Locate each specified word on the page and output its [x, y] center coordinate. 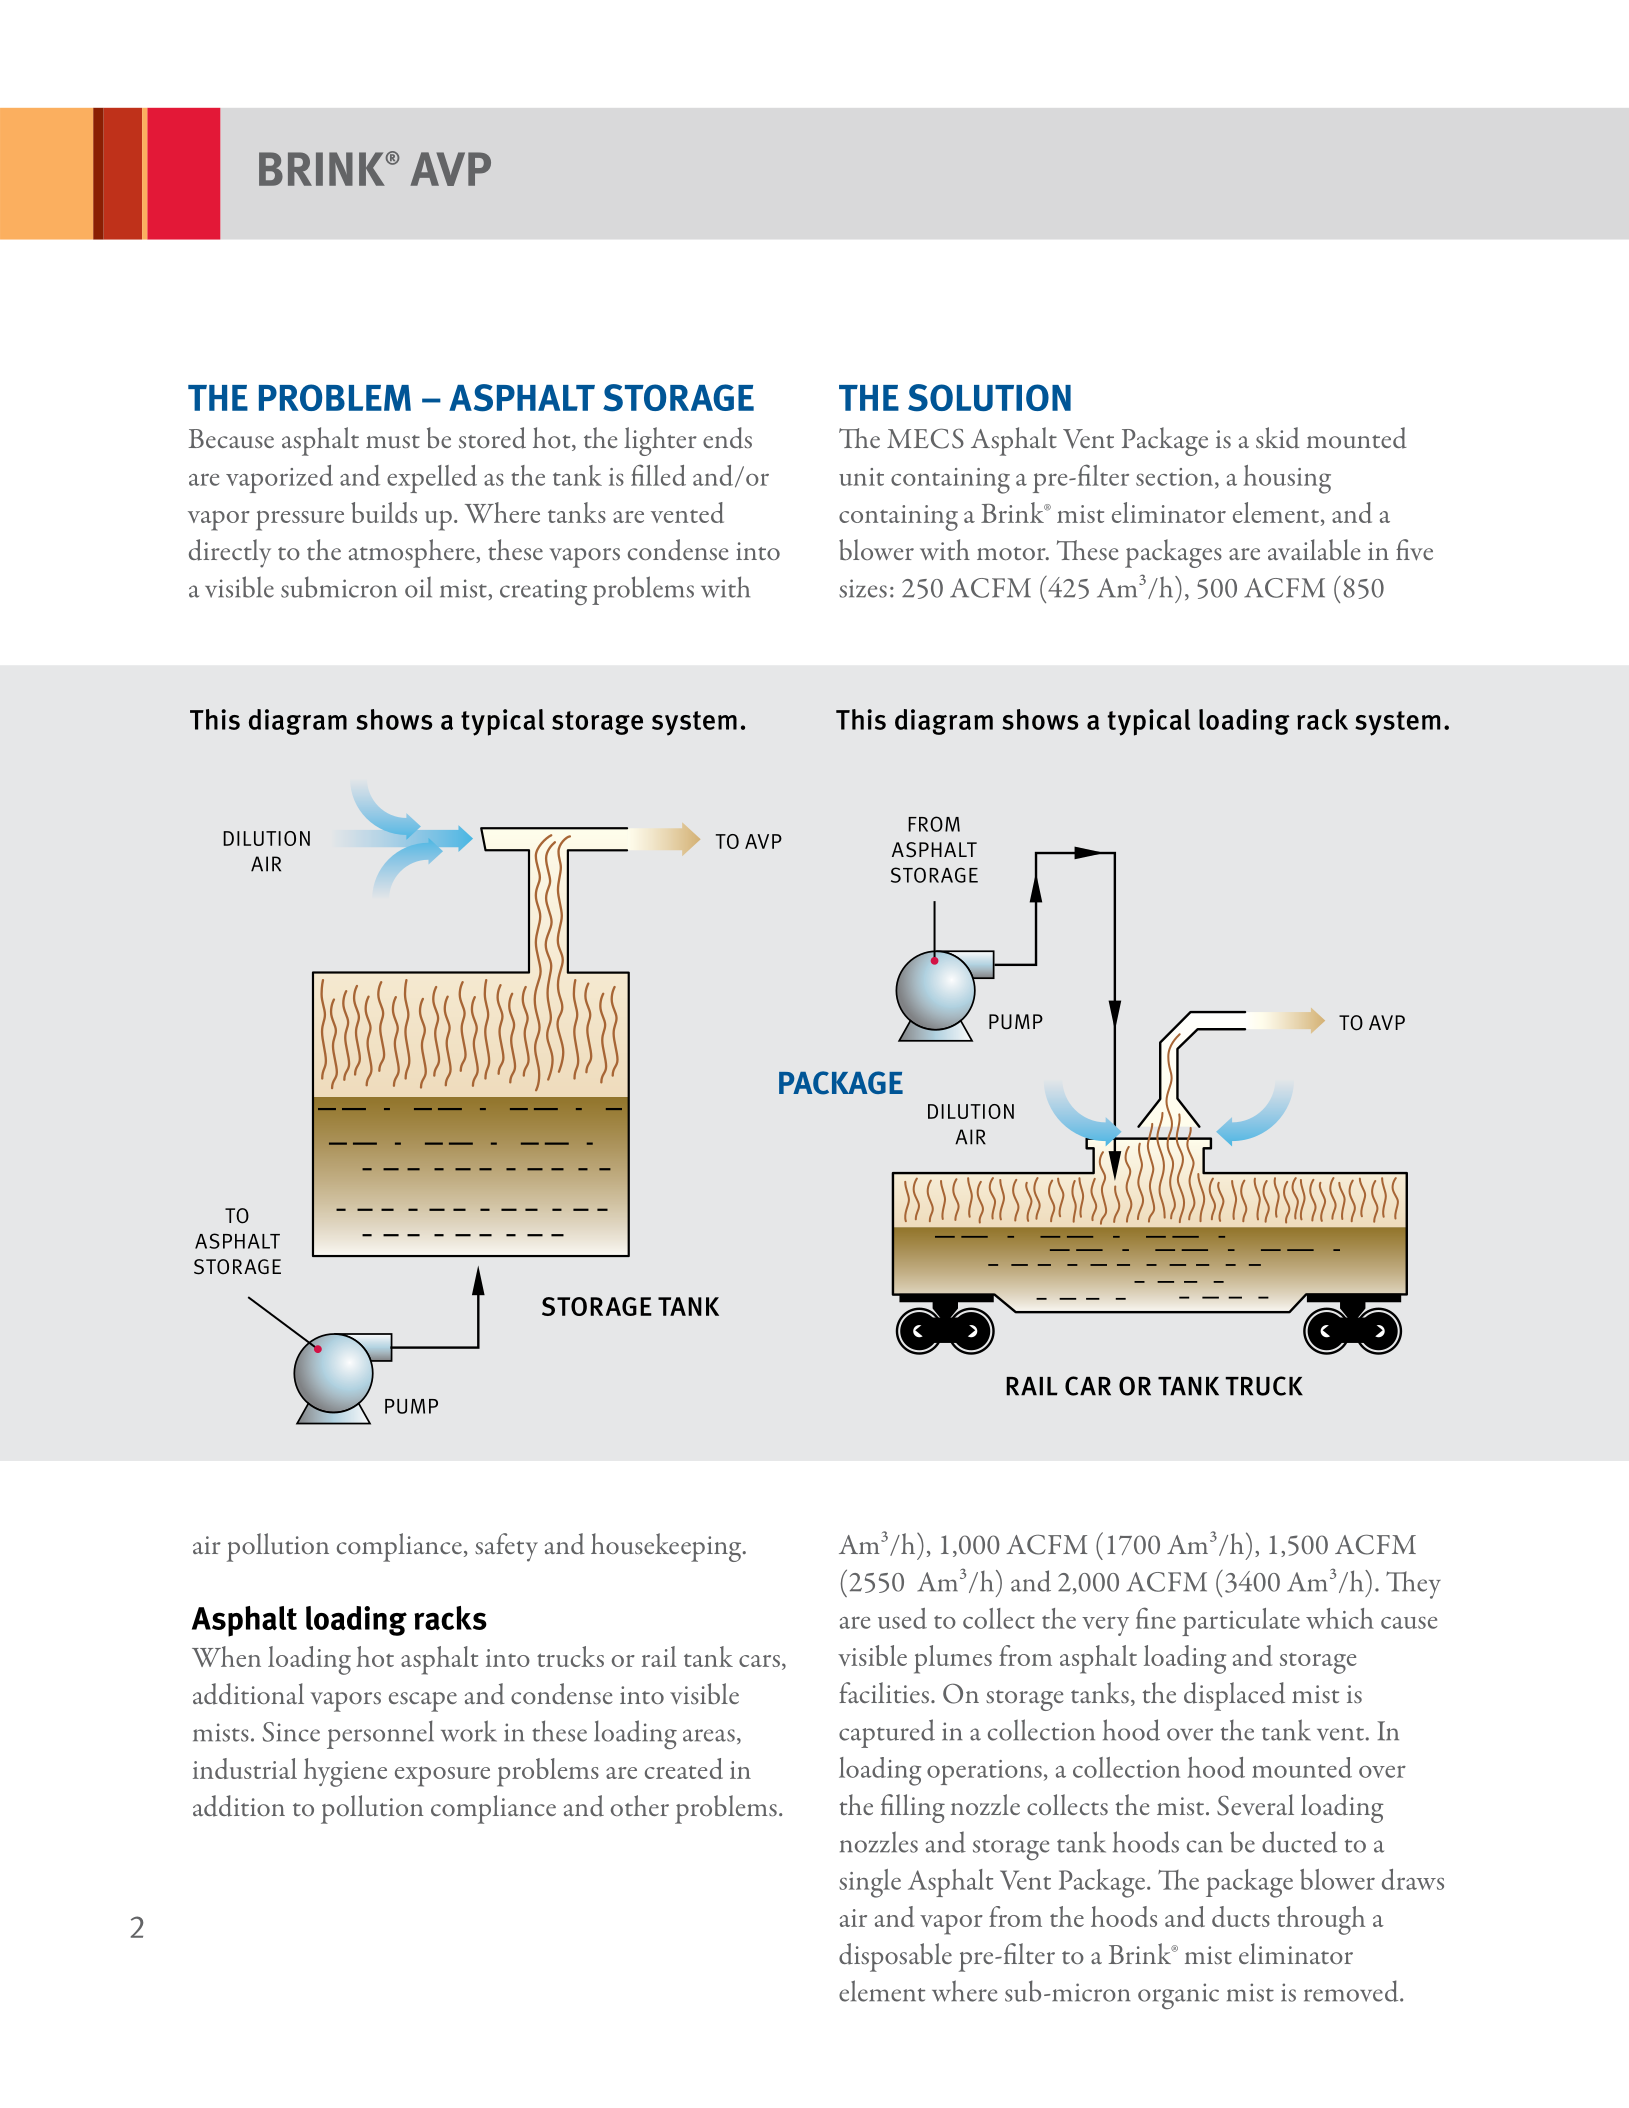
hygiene [345, 1772]
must [393, 441]
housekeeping [667, 1547]
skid [1278, 438]
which [1340, 1618]
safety [506, 1547]
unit [861, 477]
